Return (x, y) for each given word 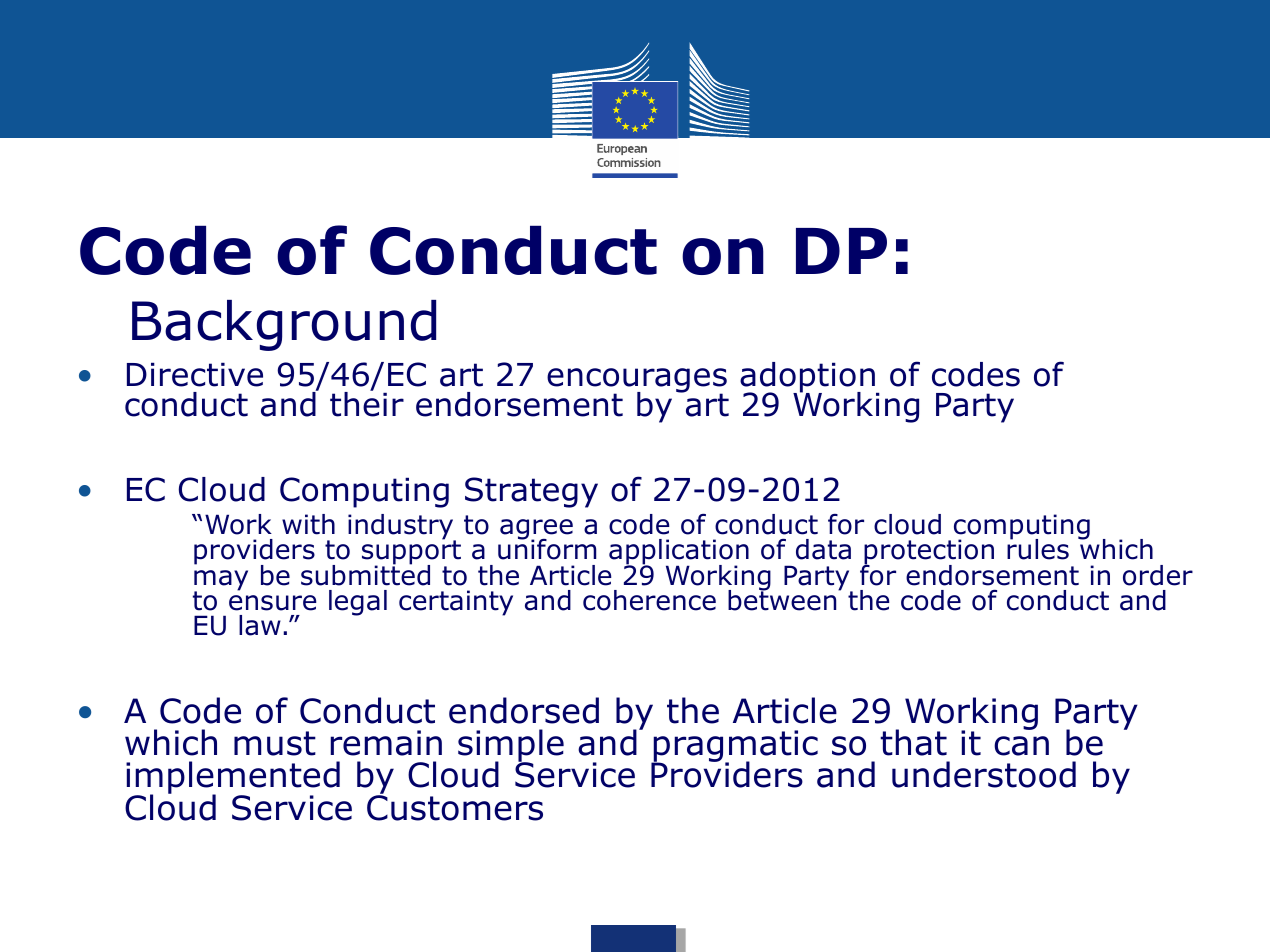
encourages (637, 382)
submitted (365, 574)
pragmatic (735, 747)
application (679, 553)
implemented (233, 779)
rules (1038, 548)
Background (284, 325)
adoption (808, 378)
